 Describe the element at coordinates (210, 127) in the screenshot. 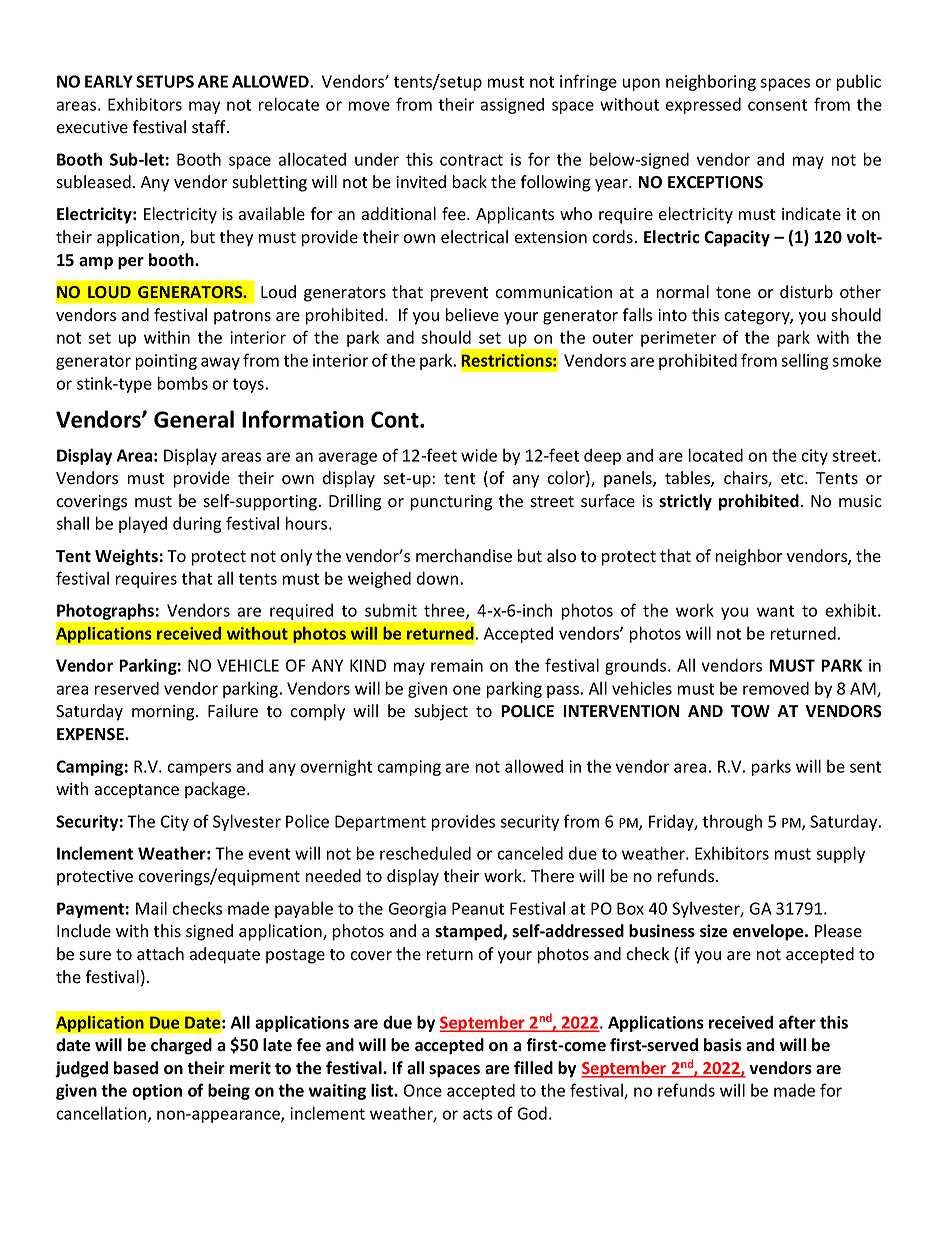

I see `staff` at that location.
